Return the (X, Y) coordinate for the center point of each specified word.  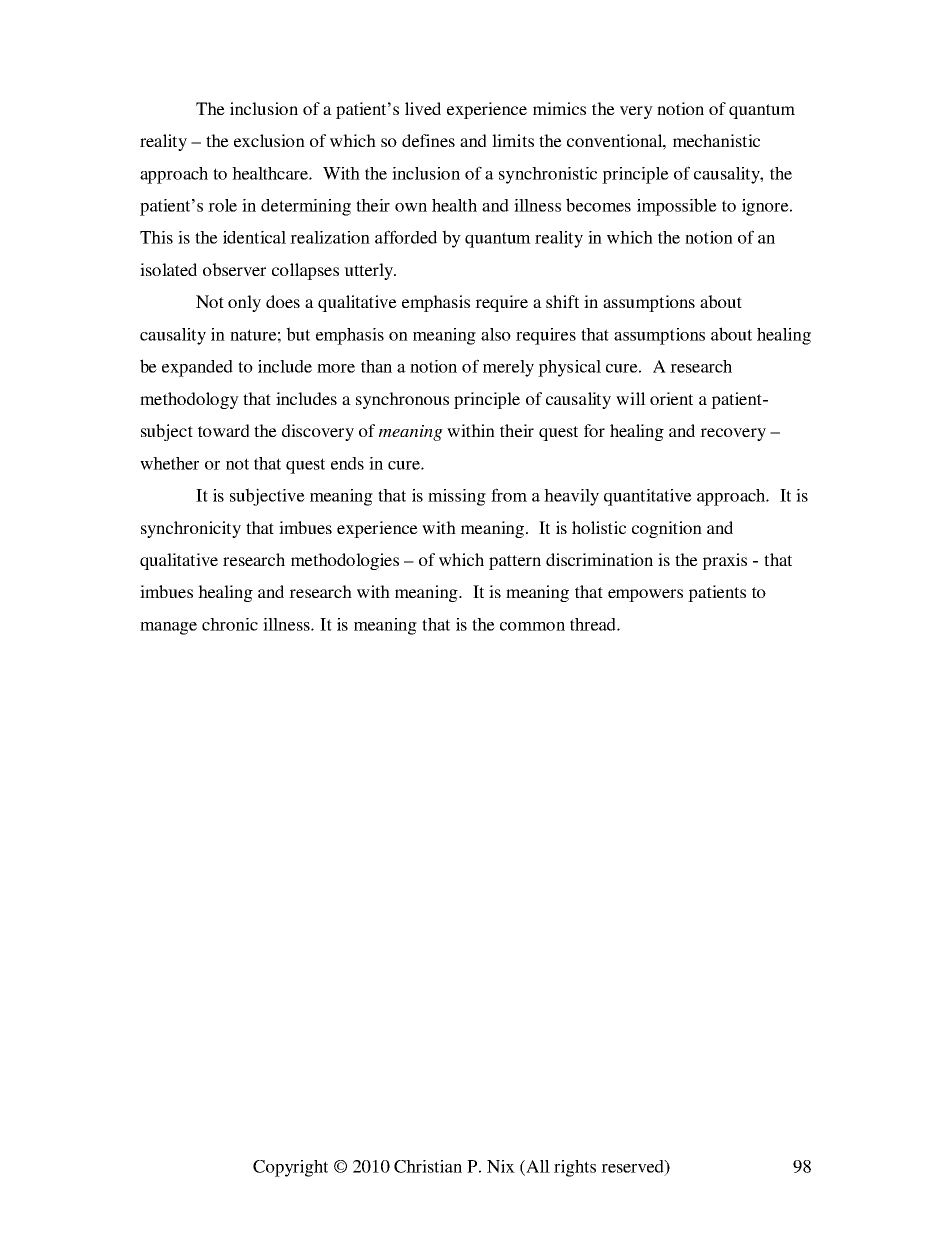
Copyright (290, 1168)
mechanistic (716, 140)
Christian (428, 1166)
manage (168, 628)
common (532, 626)
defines (428, 140)
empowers (645, 595)
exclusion (269, 140)
